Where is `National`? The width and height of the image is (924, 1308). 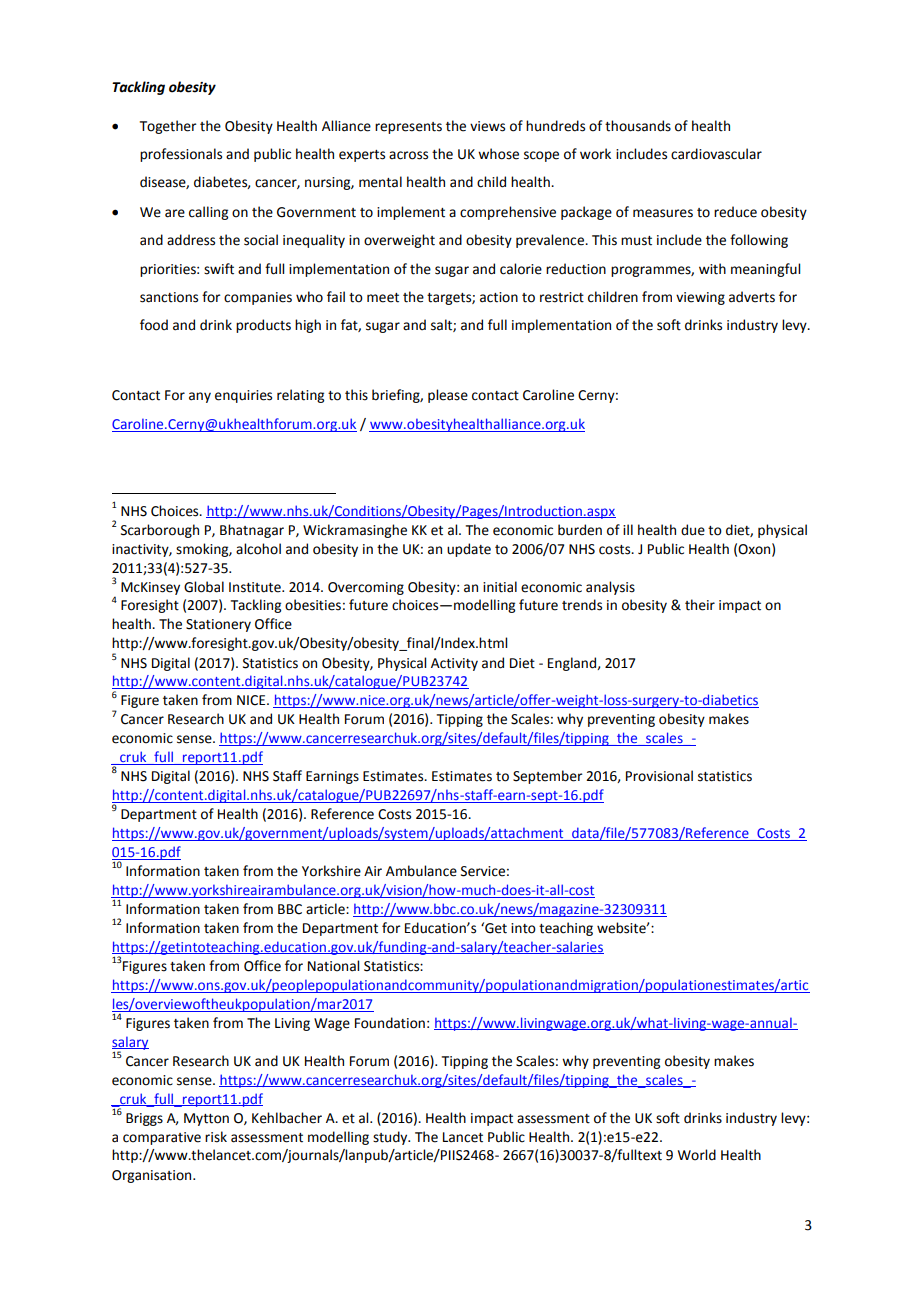
National is located at coordinates (333, 966).
